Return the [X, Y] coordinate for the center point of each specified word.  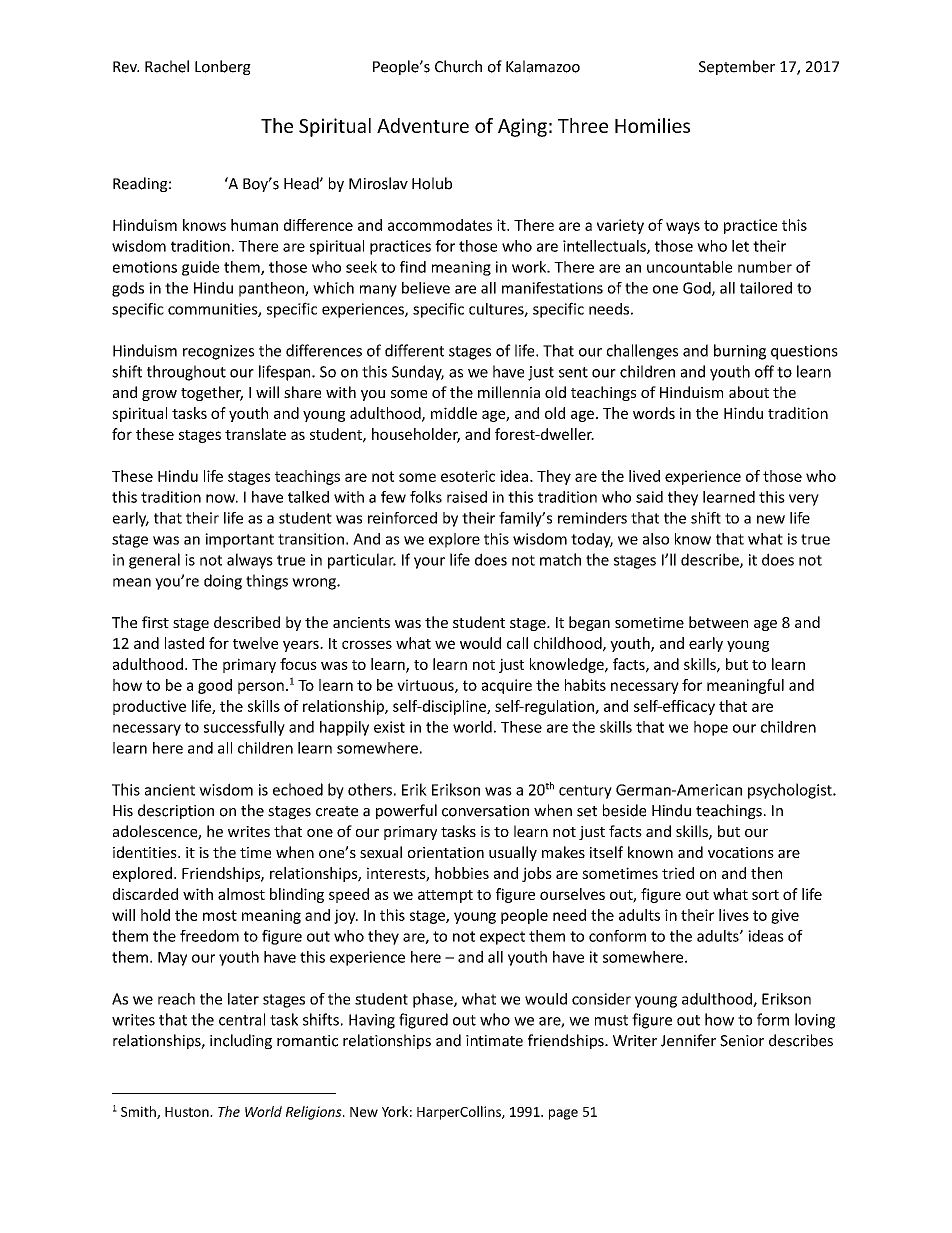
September [737, 67]
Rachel [167, 66]
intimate [494, 1041]
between [718, 622]
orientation [446, 852]
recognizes [218, 352]
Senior [742, 1041]
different [414, 350]
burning [740, 352]
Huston [188, 1112]
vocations [741, 852]
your [429, 563]
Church [458, 66]
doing [223, 582]
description [176, 811]
